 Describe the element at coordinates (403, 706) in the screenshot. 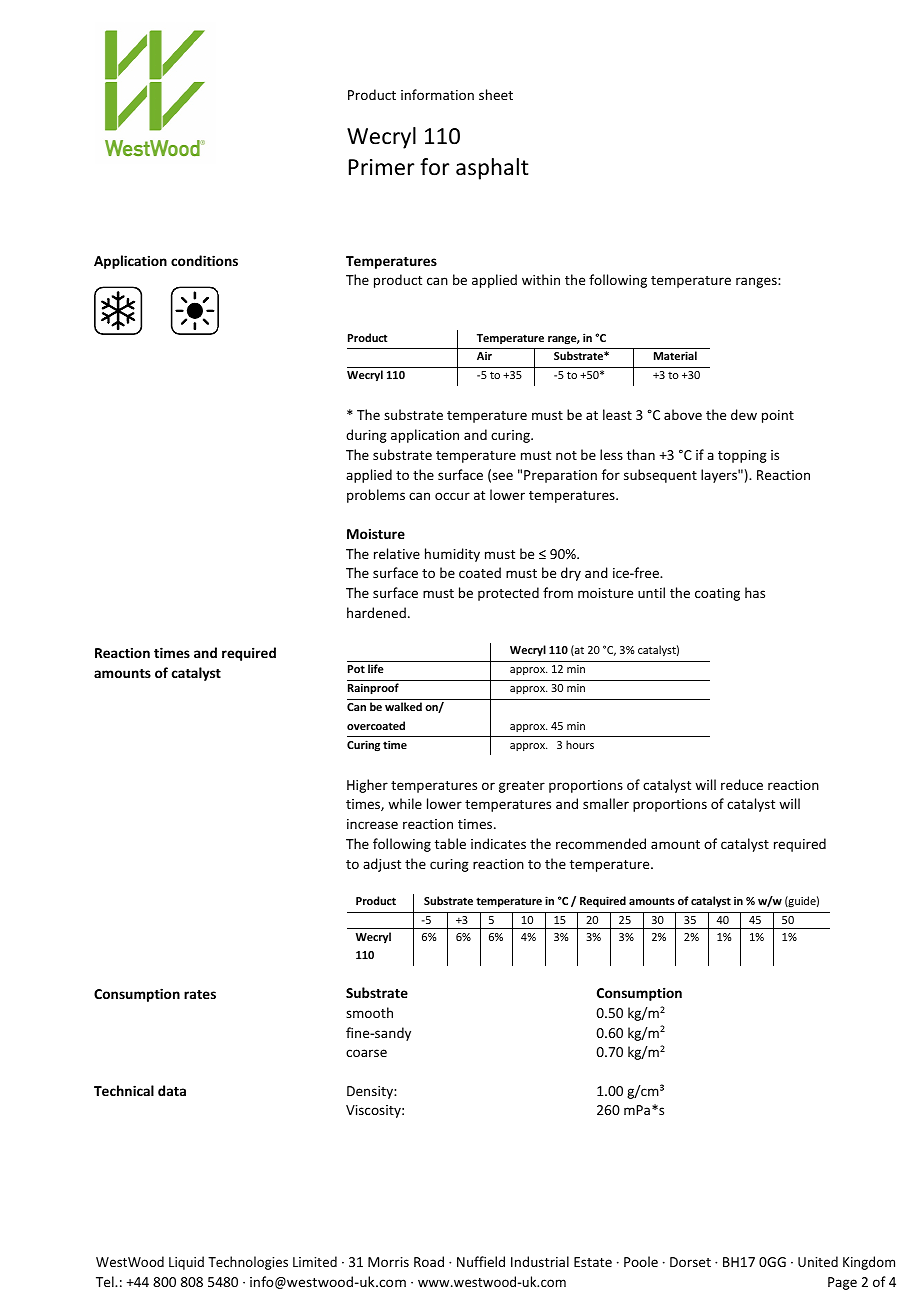

I see `walked` at that location.
